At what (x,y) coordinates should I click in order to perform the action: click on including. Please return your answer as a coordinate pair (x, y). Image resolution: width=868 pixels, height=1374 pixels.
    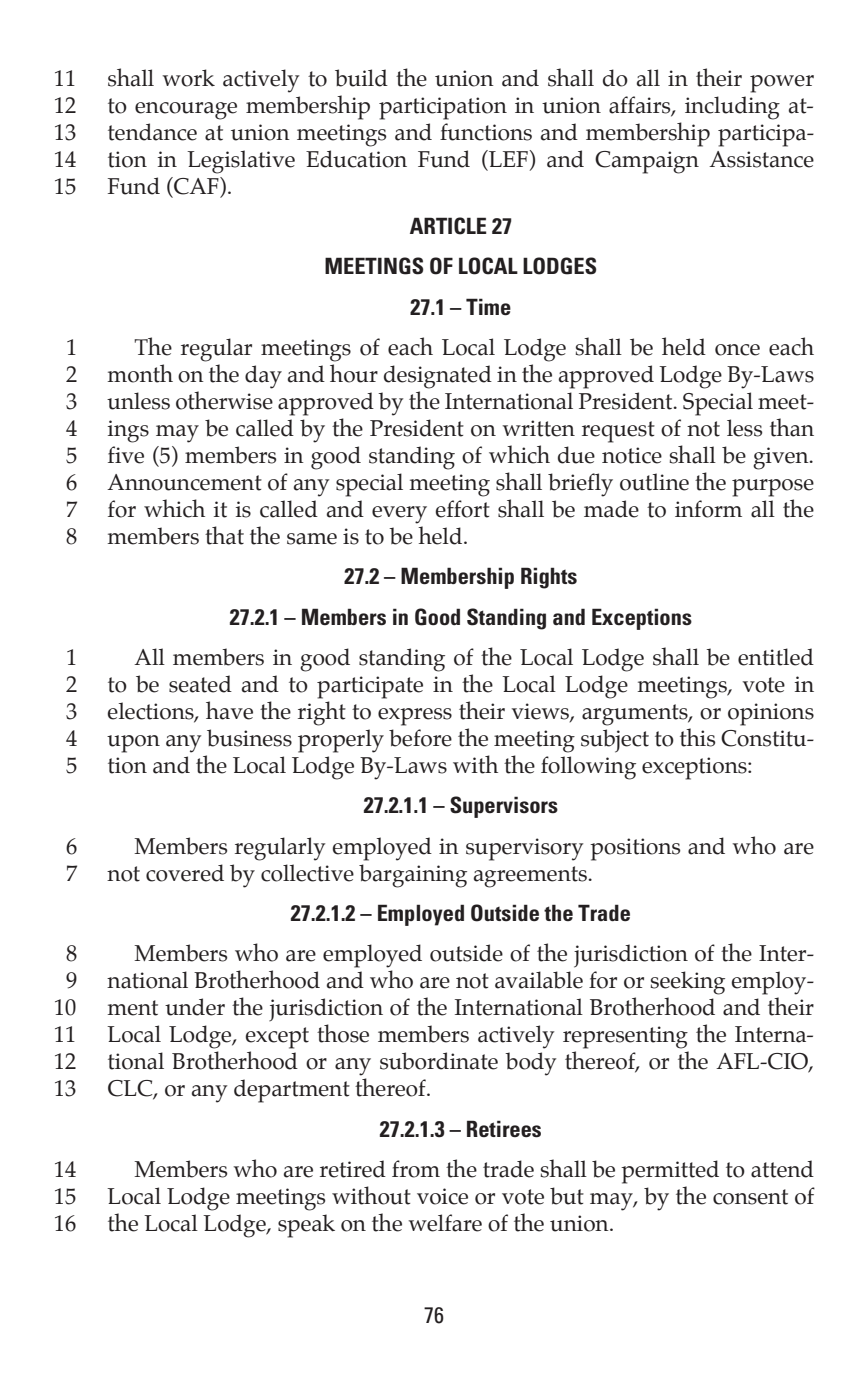
    Looking at the image, I should click on (732, 108).
